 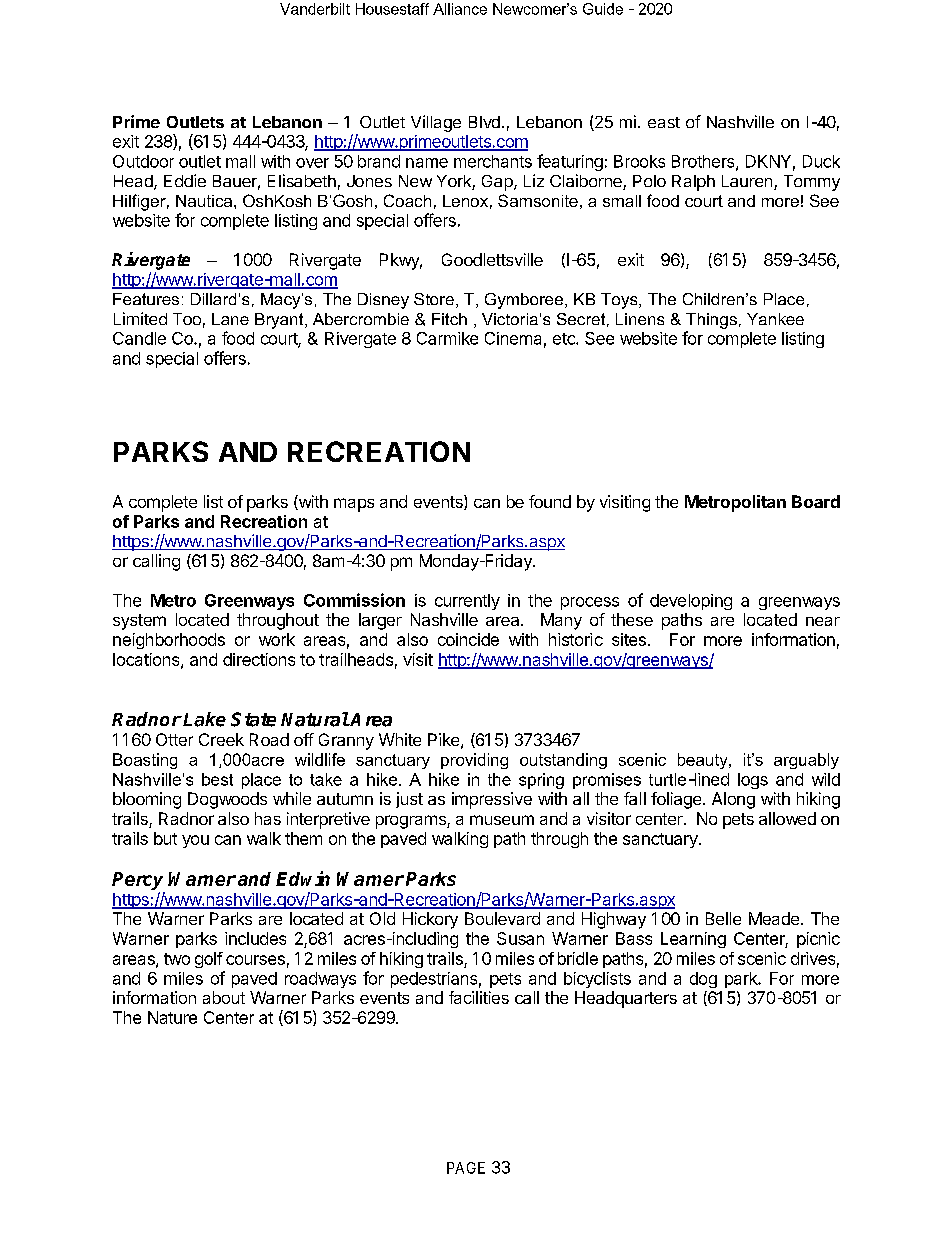 What do you see at coordinates (467, 602) in the screenshot?
I see `currently` at bounding box center [467, 602].
